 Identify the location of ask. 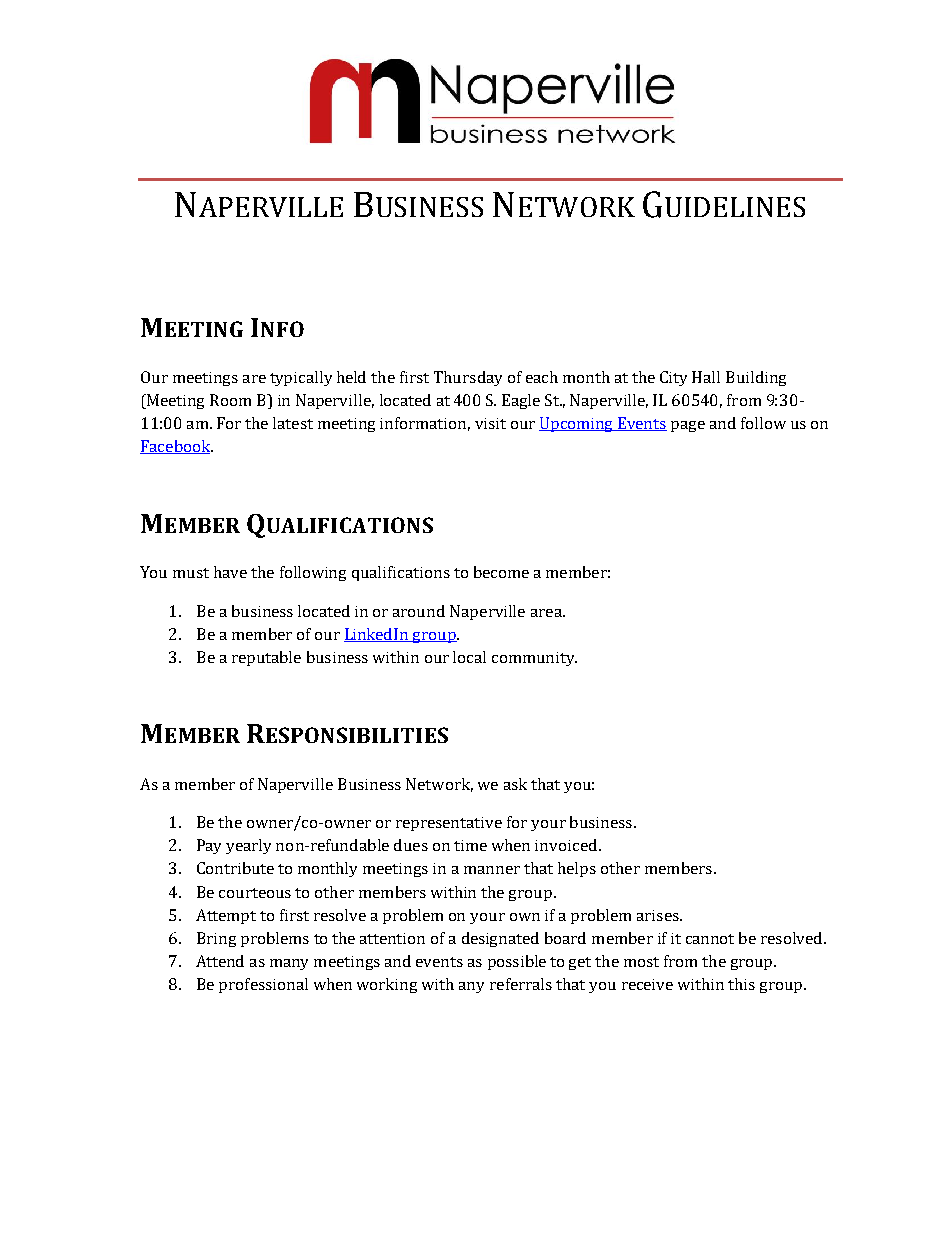
(515, 784).
